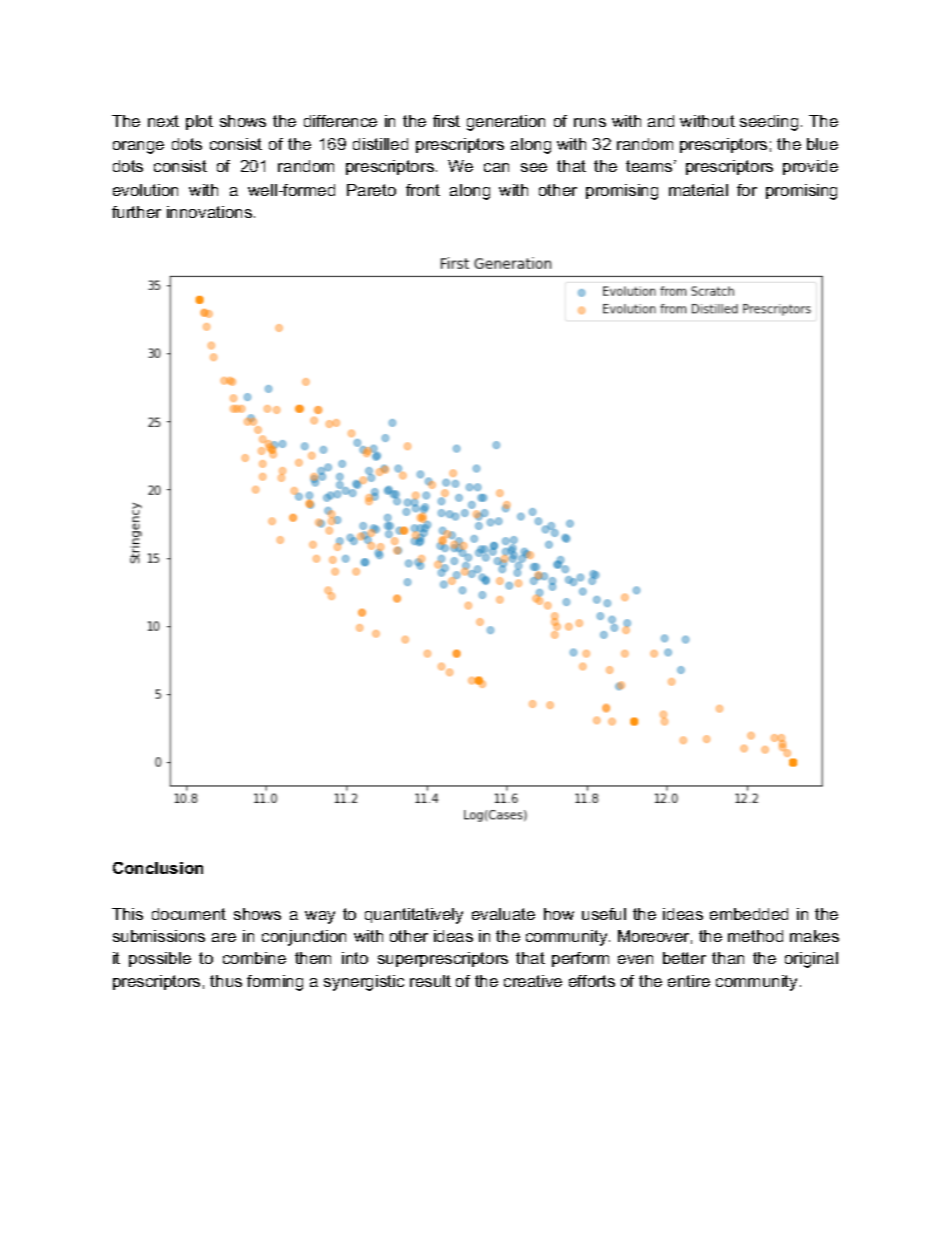  I want to click on innovations, so click(209, 212).
